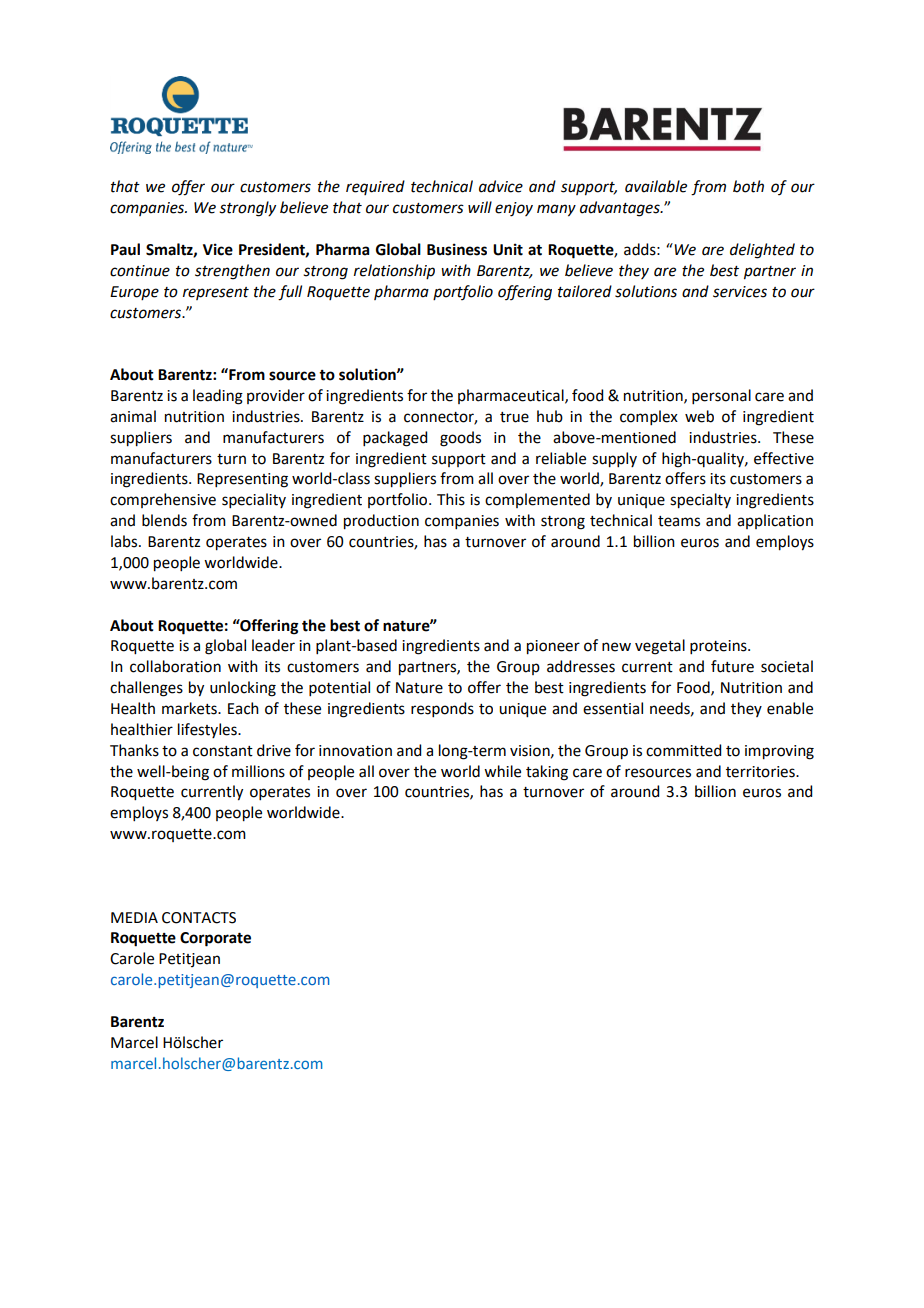  Describe the element at coordinates (748, 186) in the image. I see `both` at that location.
